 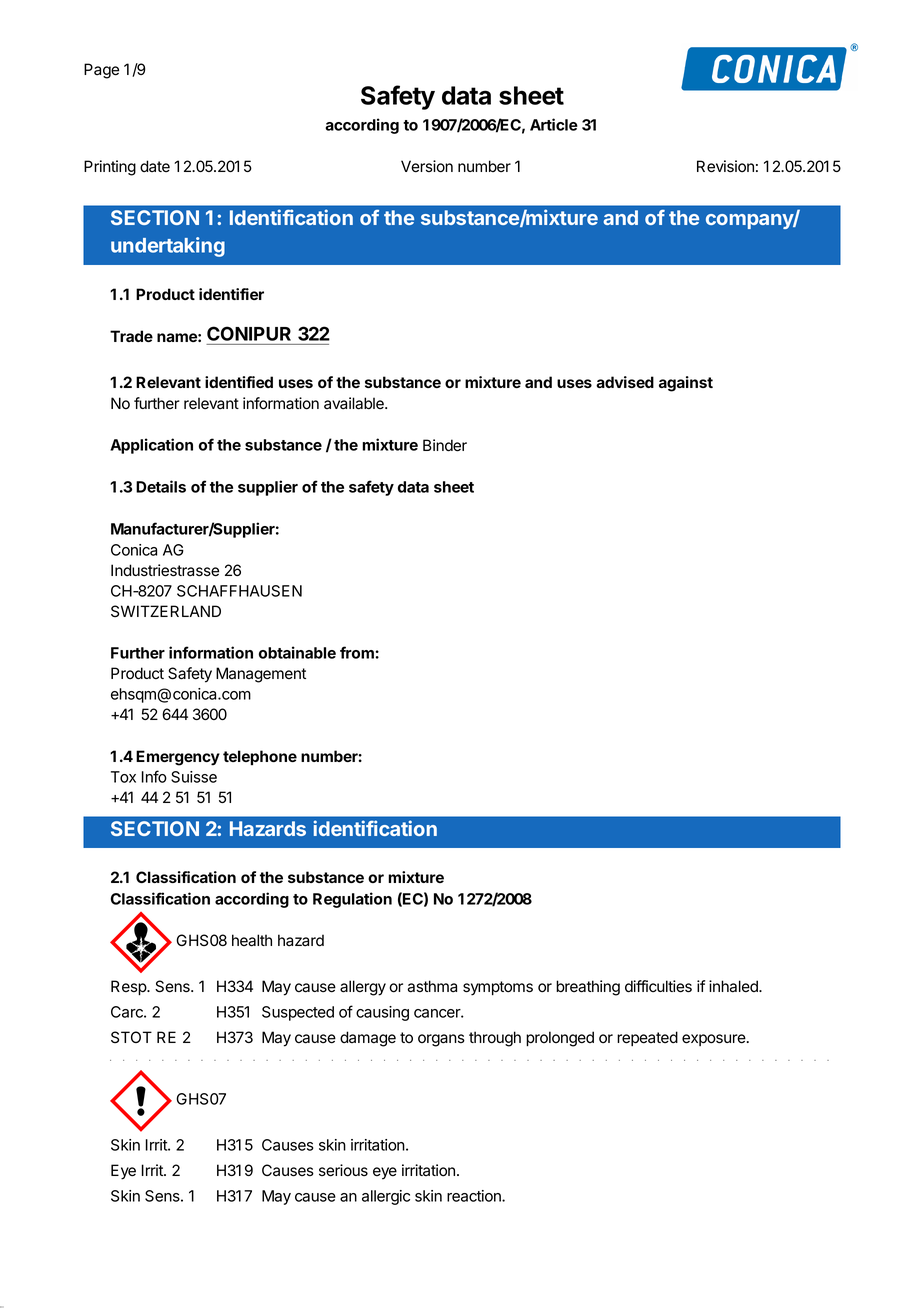 I want to click on Revision, so click(x=725, y=166).
